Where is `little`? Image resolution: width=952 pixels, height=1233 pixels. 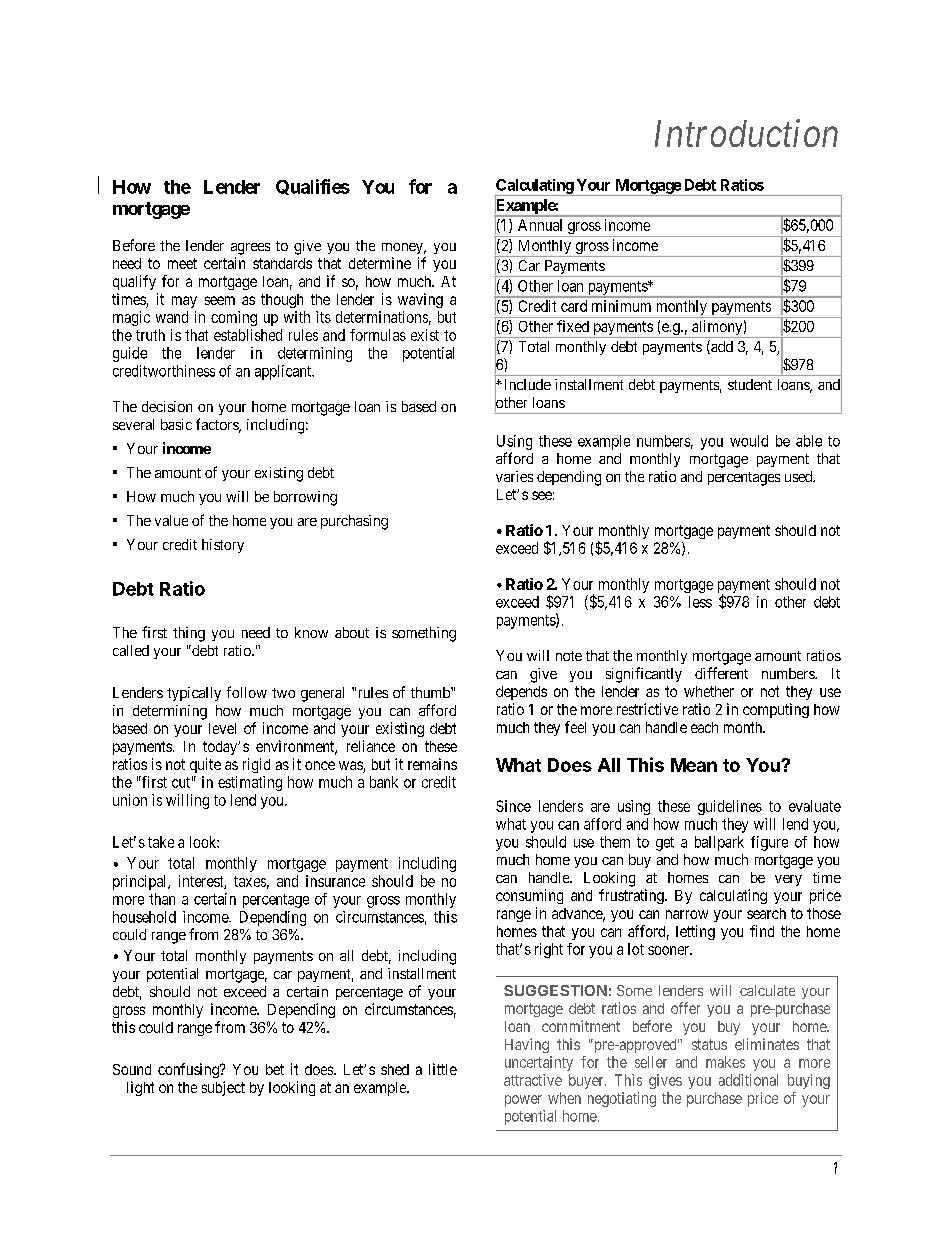 little is located at coordinates (443, 1069).
